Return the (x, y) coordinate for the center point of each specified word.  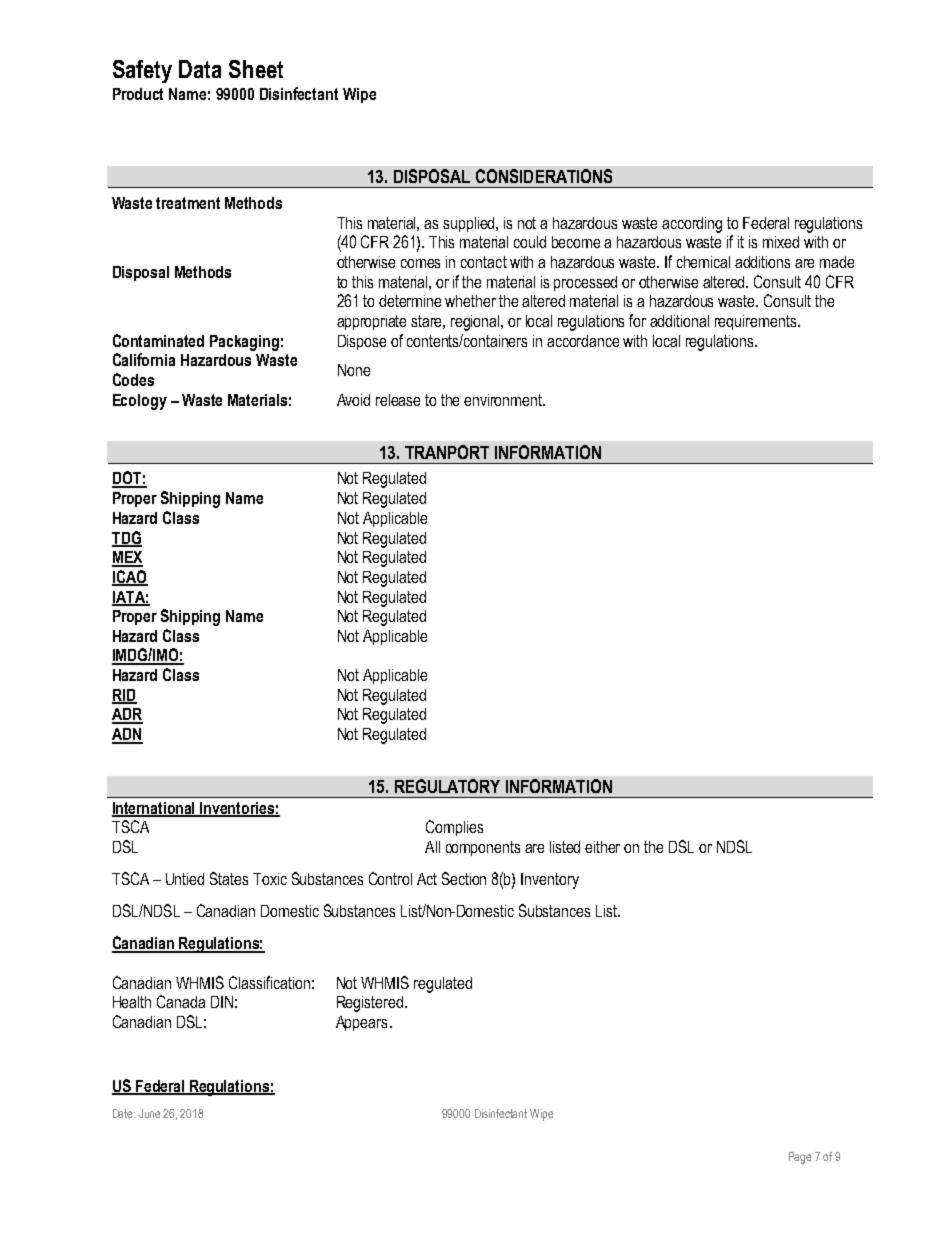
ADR (127, 715)
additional (679, 321)
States (229, 878)
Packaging (244, 343)
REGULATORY (447, 786)
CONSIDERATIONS (544, 176)
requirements (755, 322)
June (149, 1113)
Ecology (140, 402)
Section (464, 878)
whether (470, 301)
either (602, 847)
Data (200, 69)
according (692, 225)
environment (504, 400)
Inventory (550, 881)
